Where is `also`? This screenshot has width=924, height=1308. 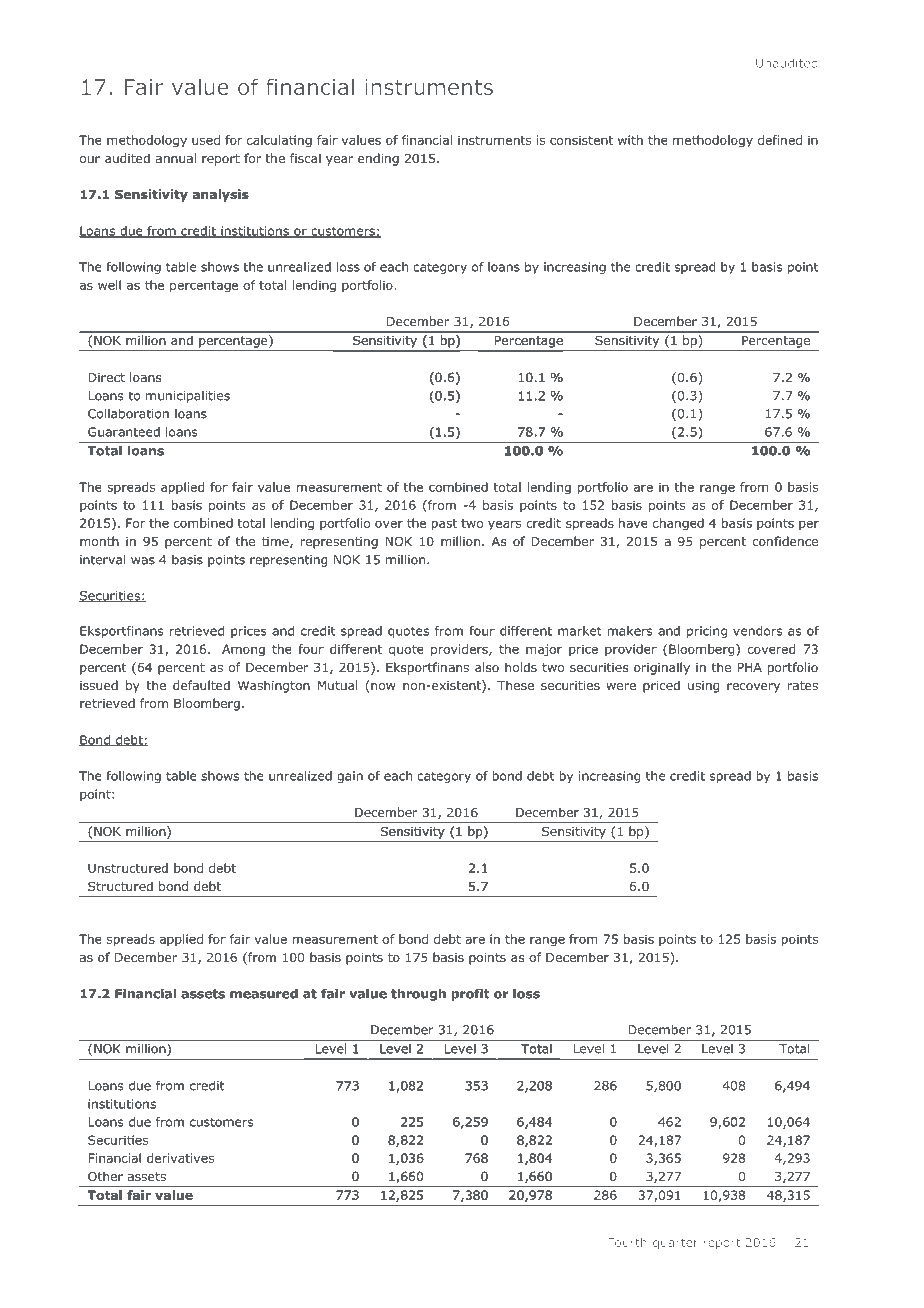
also is located at coordinates (487, 667).
